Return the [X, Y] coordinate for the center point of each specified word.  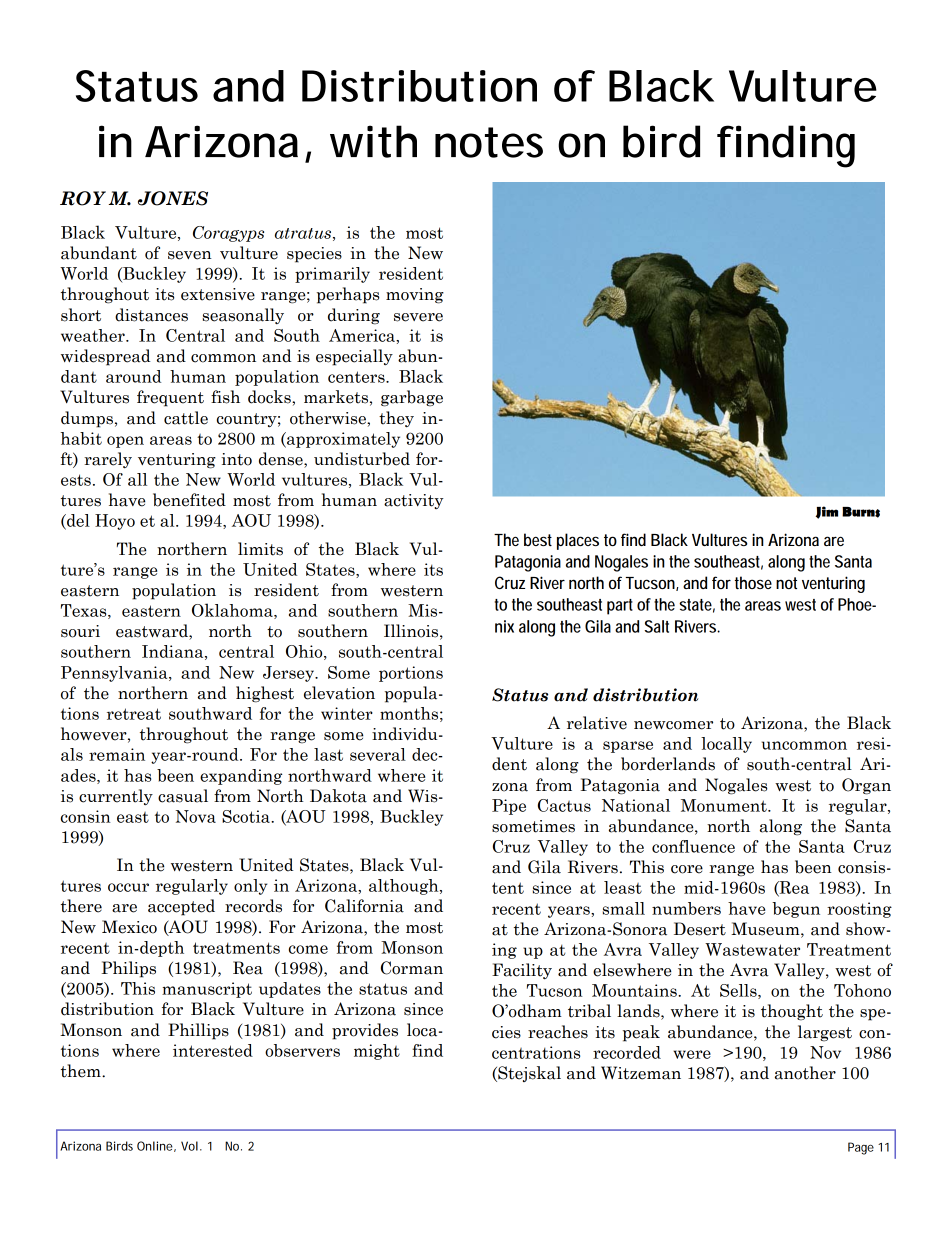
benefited [189, 500]
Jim [827, 512]
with [373, 141]
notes [489, 142]
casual [183, 796]
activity [414, 501]
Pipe [509, 807]
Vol [189, 1146]
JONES [173, 198]
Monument [725, 805]
